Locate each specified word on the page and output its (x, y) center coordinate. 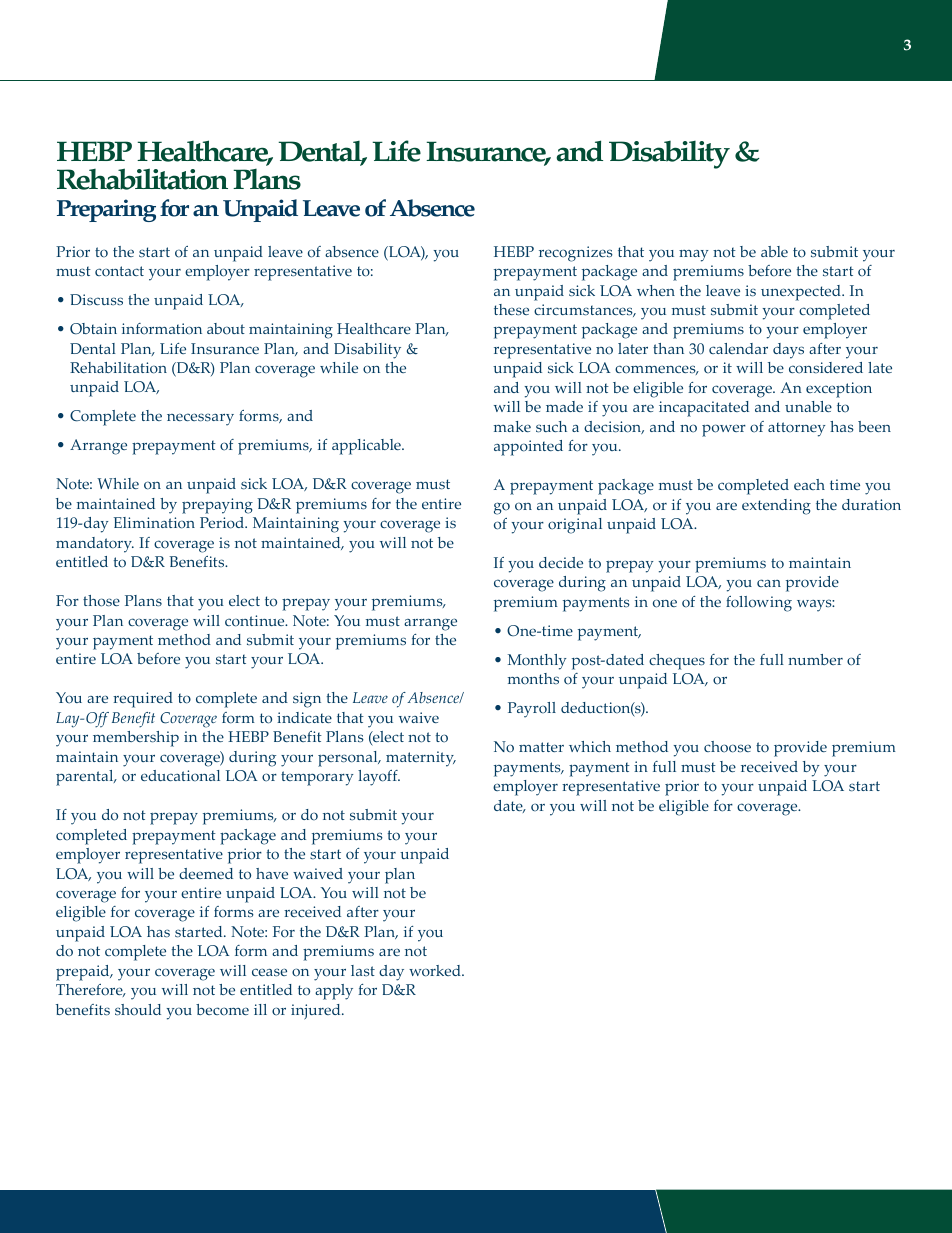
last (363, 970)
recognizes (576, 254)
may (694, 256)
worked (436, 971)
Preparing (106, 210)
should (138, 1010)
